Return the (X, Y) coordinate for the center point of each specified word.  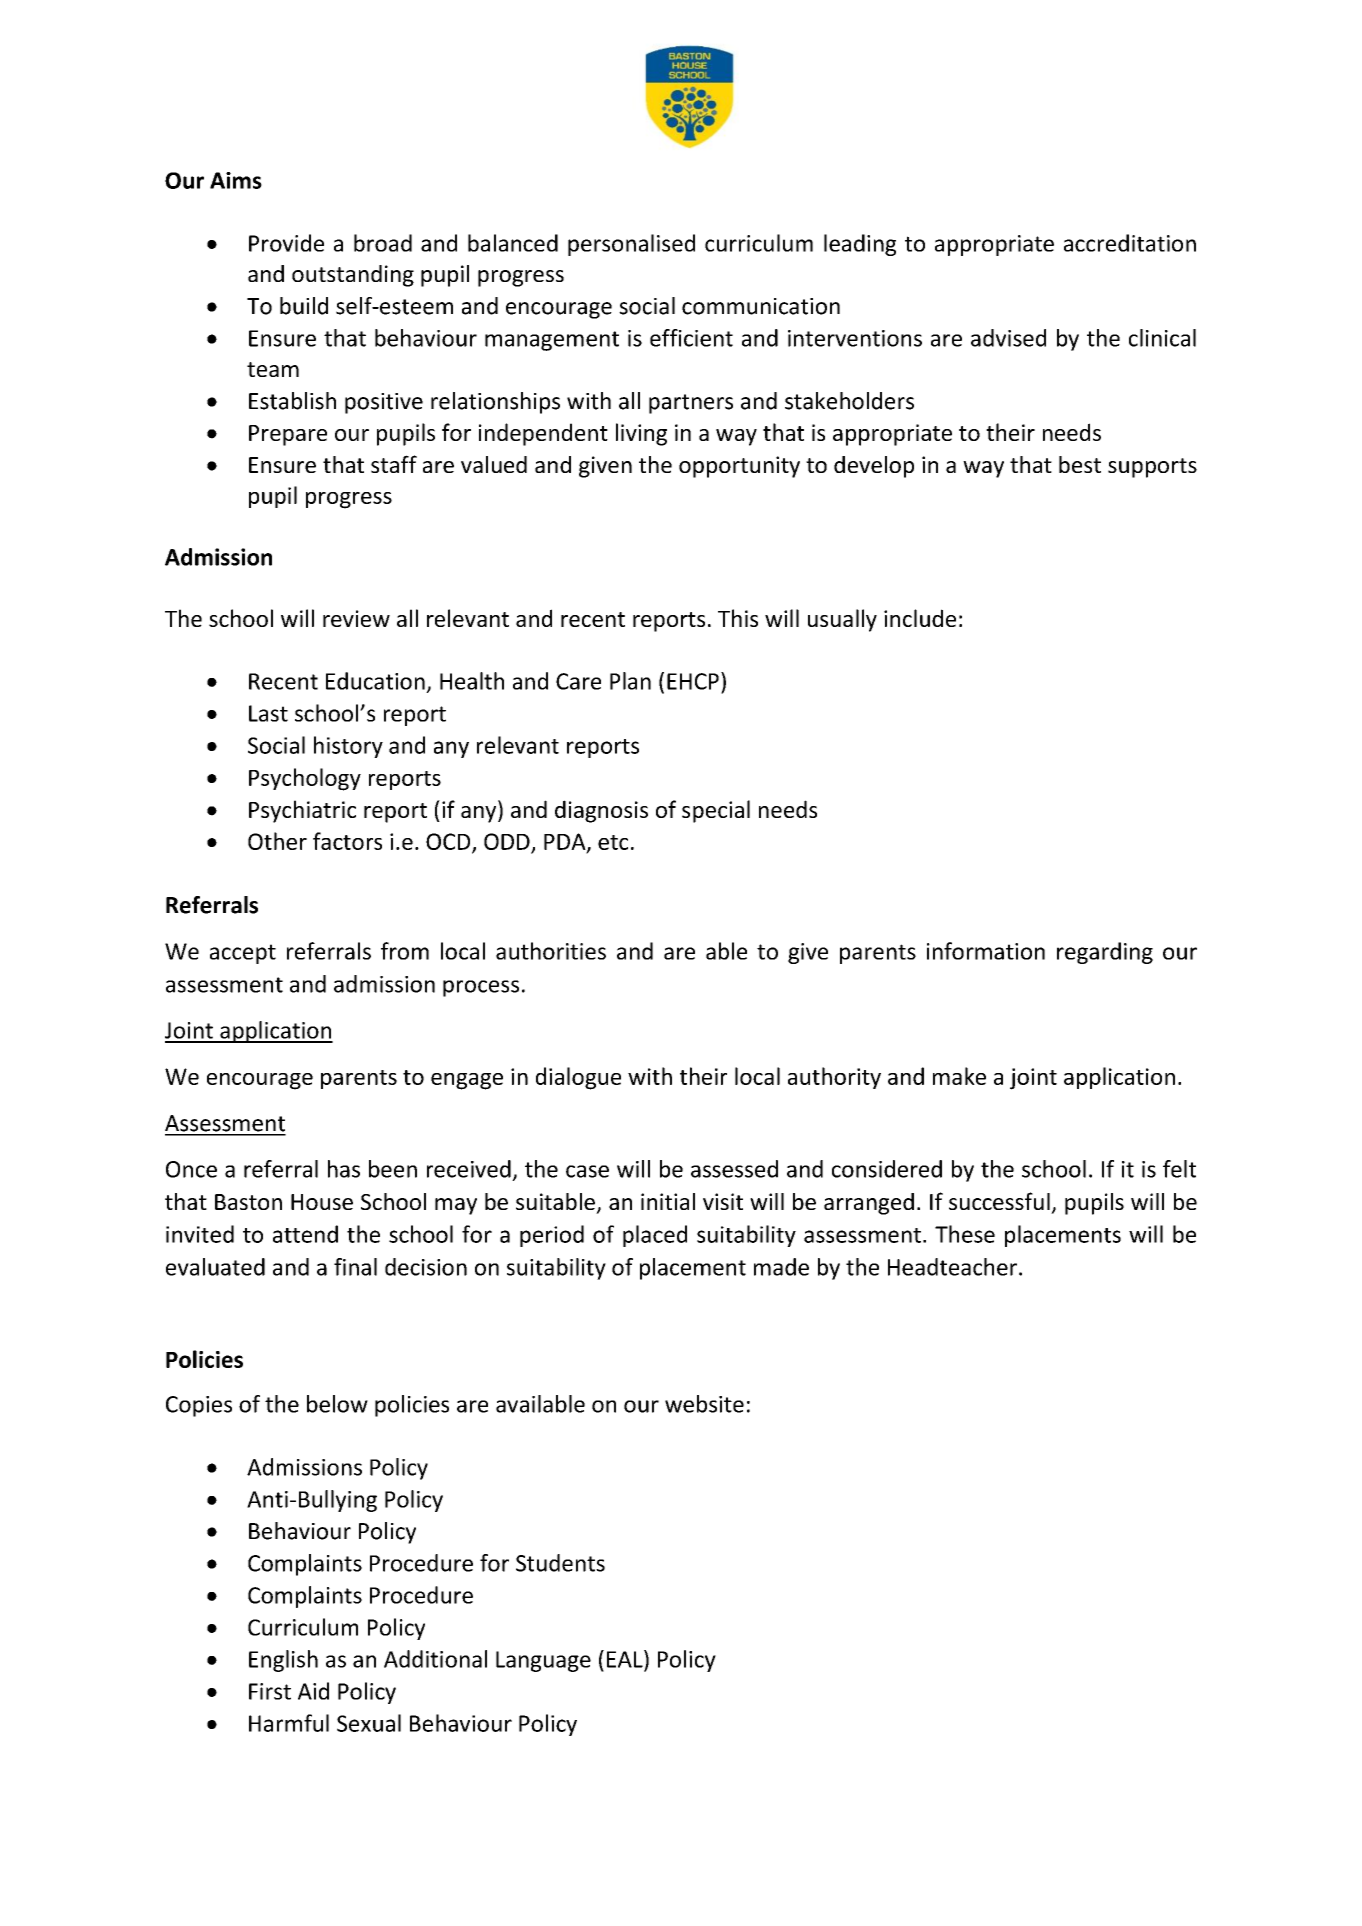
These (965, 1234)
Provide (286, 243)
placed (655, 1236)
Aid (313, 1691)
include (920, 618)
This (738, 618)
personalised (631, 245)
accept (243, 954)
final (355, 1267)
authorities (551, 951)
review (356, 618)
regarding (1105, 953)
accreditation (1130, 243)
